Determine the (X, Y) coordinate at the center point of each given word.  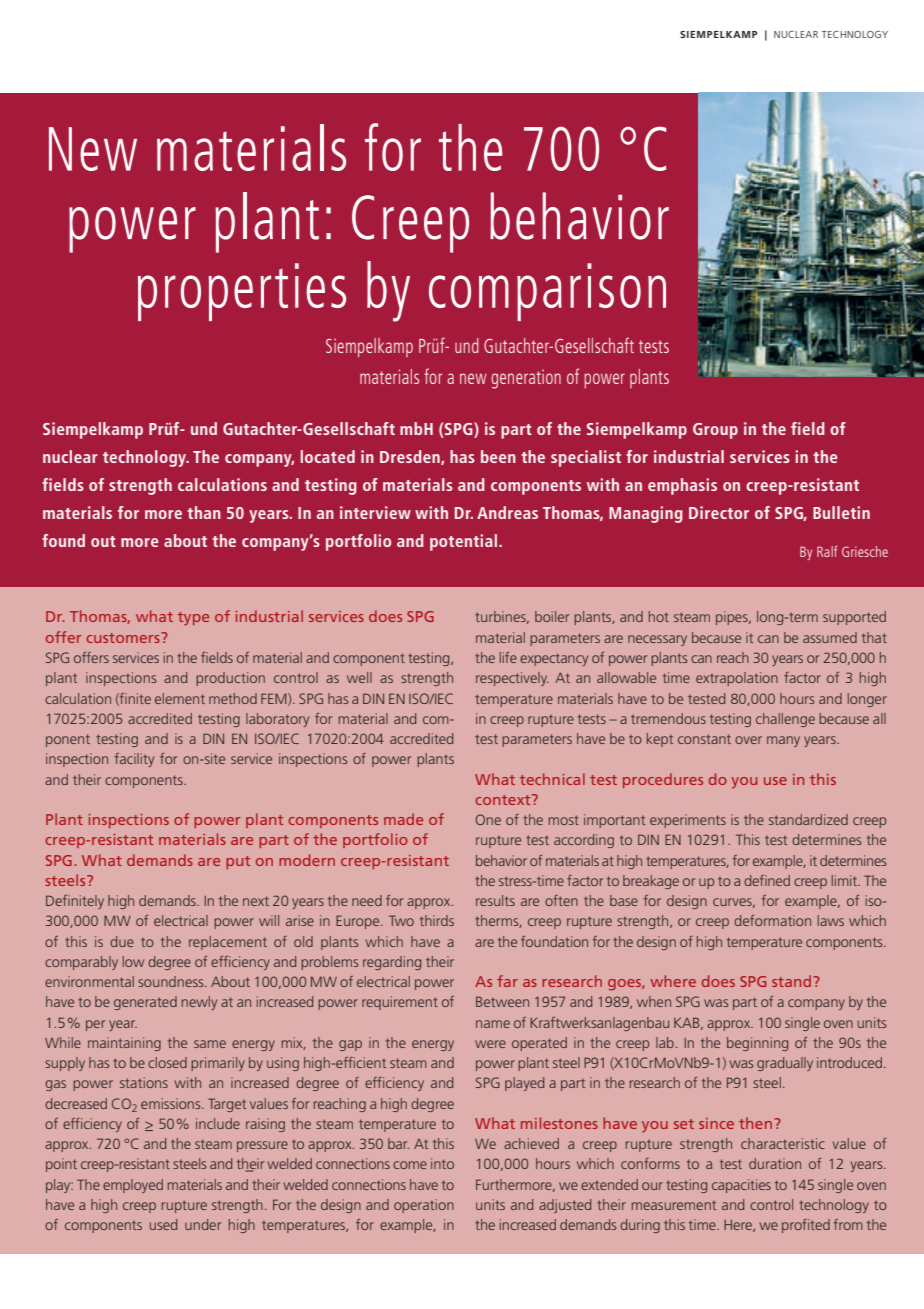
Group (715, 431)
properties (242, 292)
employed (133, 1186)
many (783, 741)
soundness (172, 981)
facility (134, 760)
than (204, 512)
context (504, 799)
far (507, 981)
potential (465, 542)
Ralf (827, 551)
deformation (772, 920)
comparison (547, 292)
